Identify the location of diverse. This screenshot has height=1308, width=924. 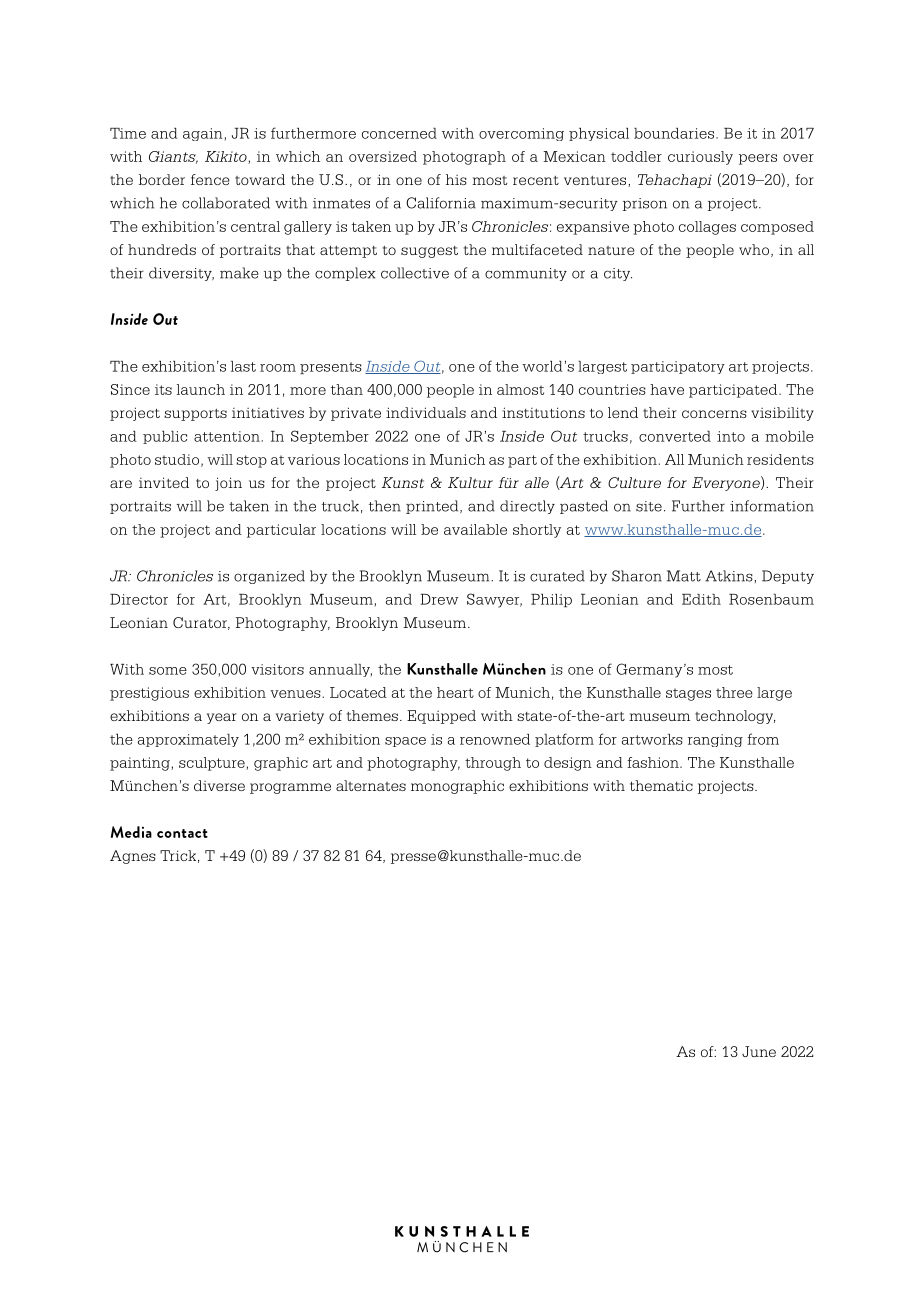
(219, 785).
